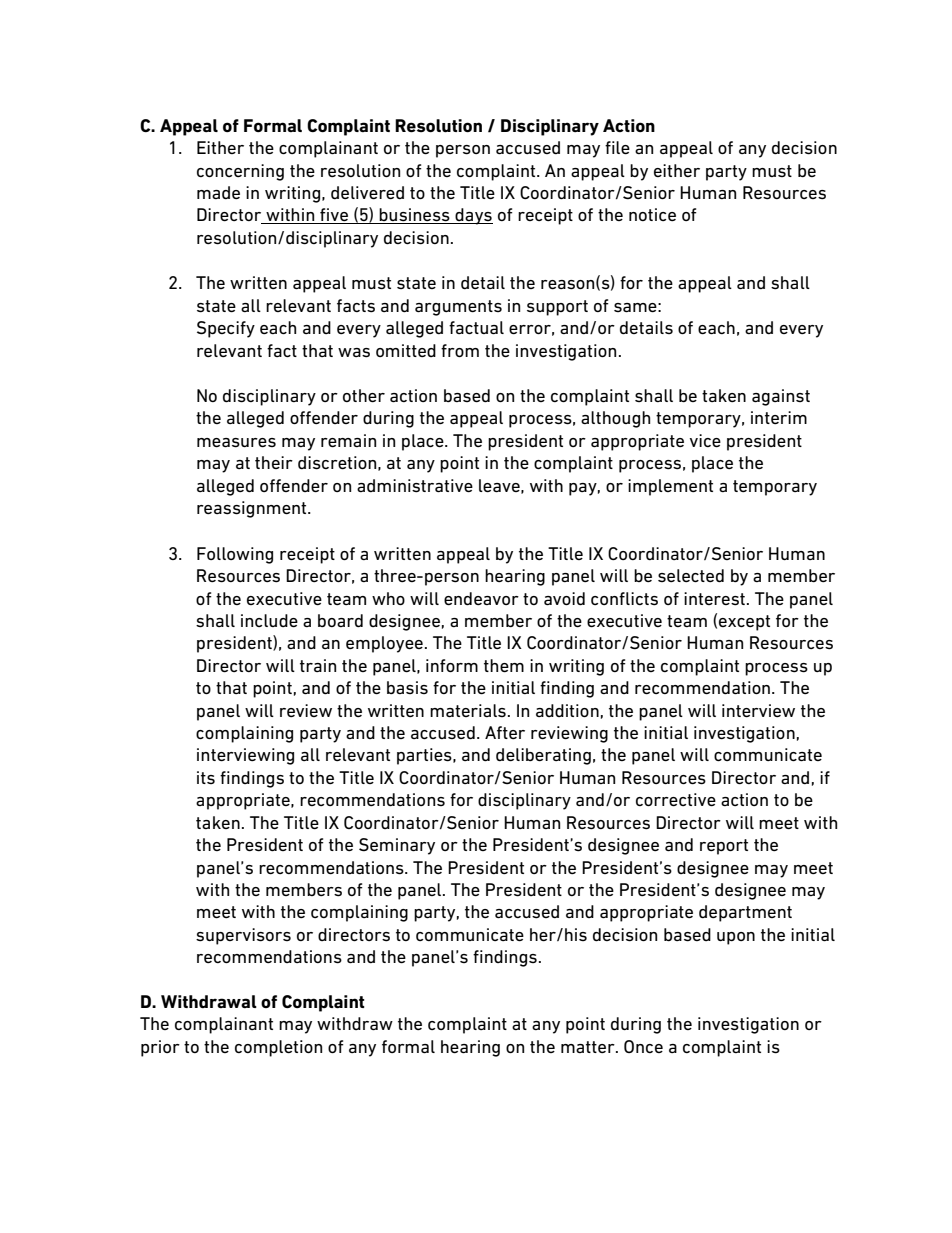 The width and height of the document is (952, 1233). I want to click on administrative, so click(415, 486).
